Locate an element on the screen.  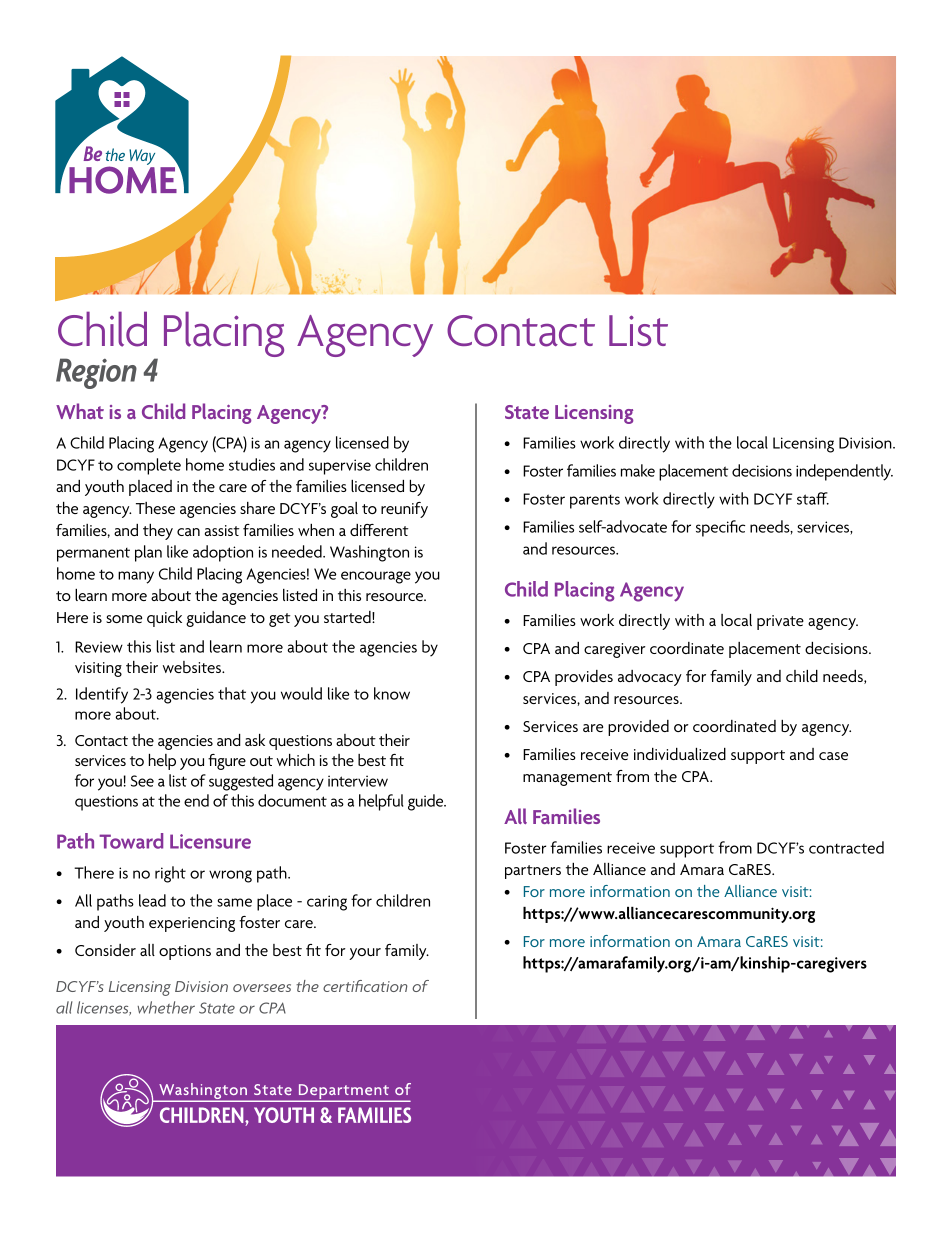
management is located at coordinates (567, 779).
